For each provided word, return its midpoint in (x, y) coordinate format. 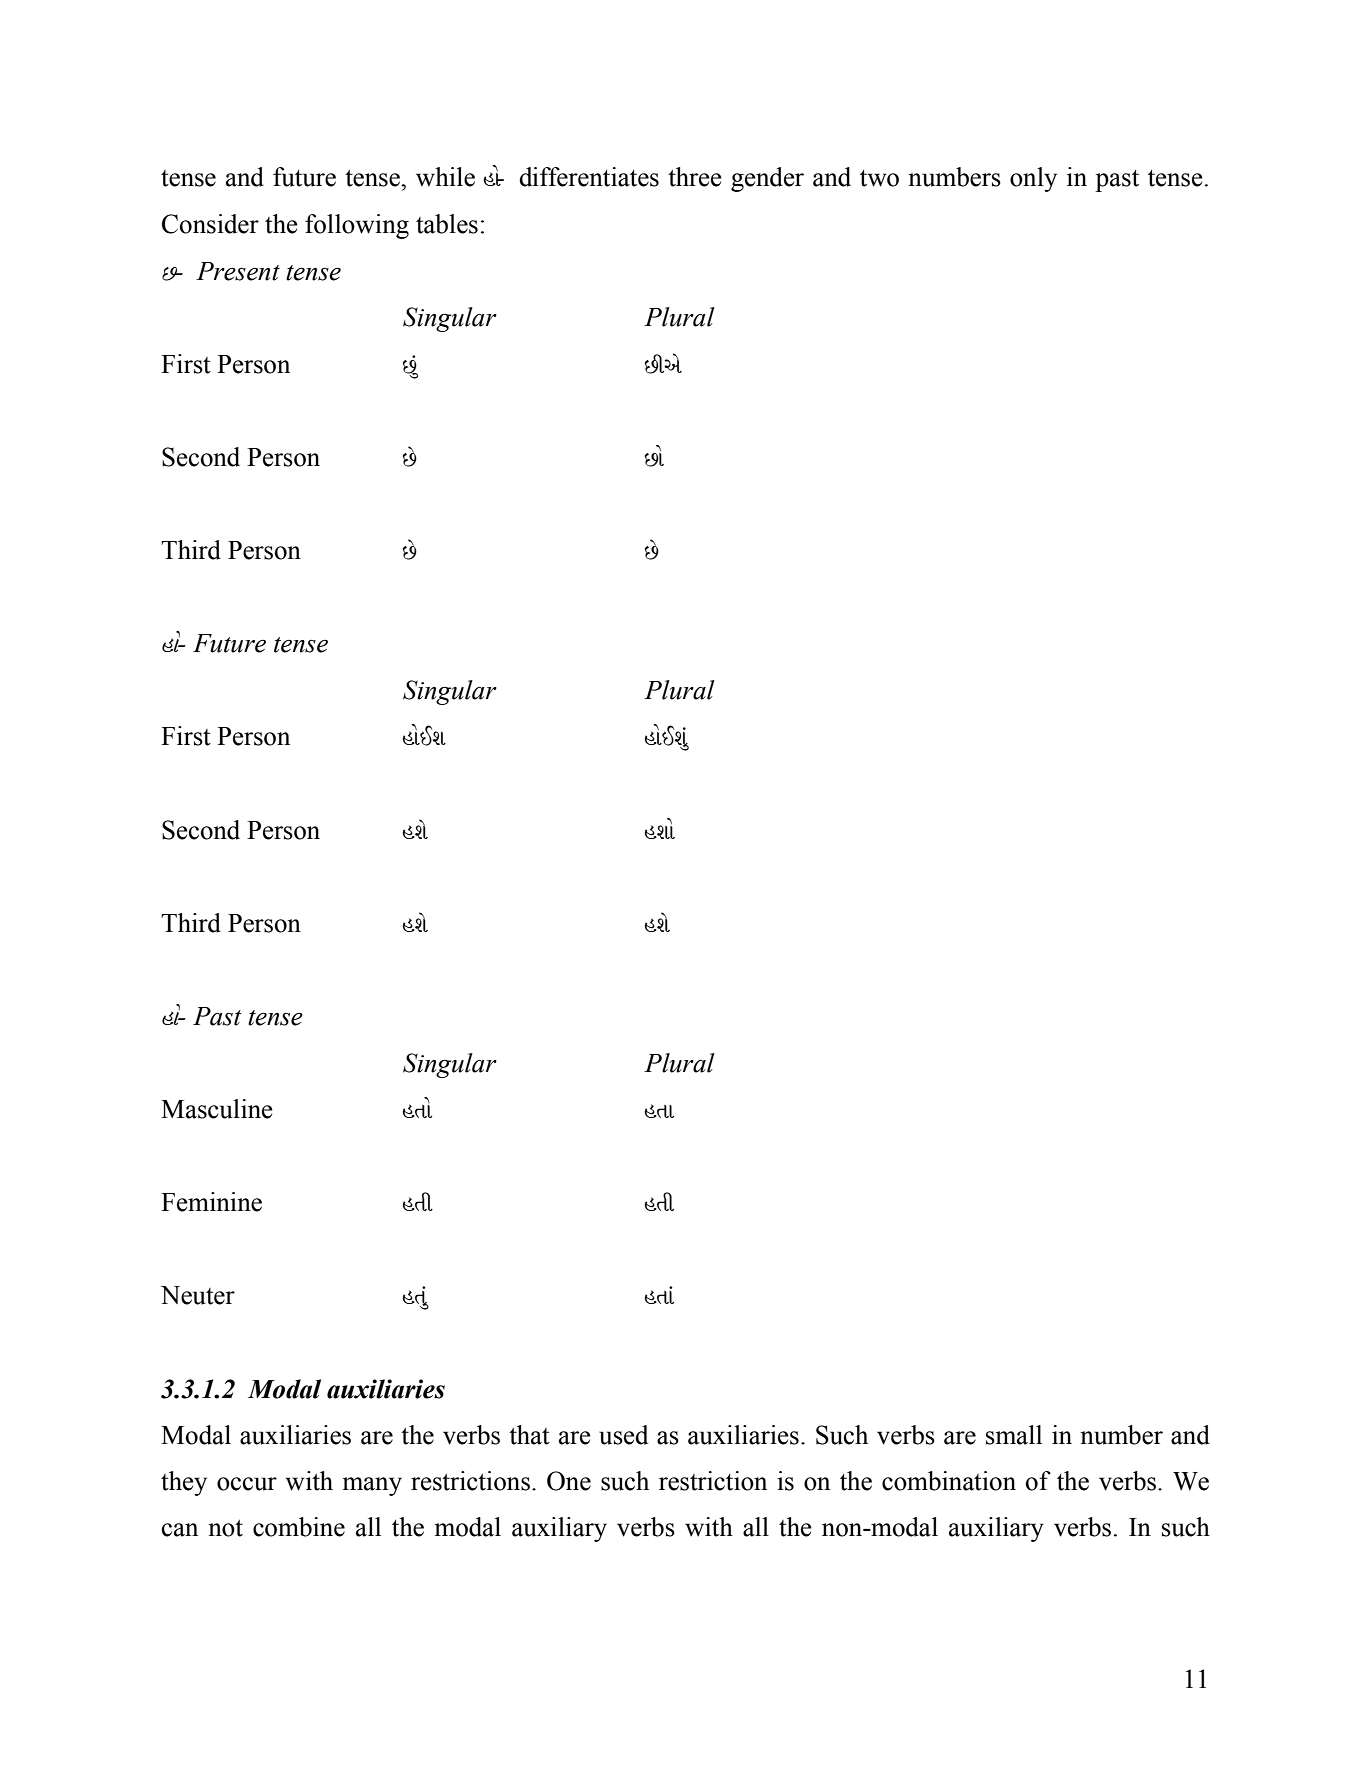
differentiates (589, 177)
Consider (210, 224)
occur (247, 1484)
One (569, 1481)
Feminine (211, 1202)
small (1014, 1435)
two (879, 178)
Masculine (217, 1109)
